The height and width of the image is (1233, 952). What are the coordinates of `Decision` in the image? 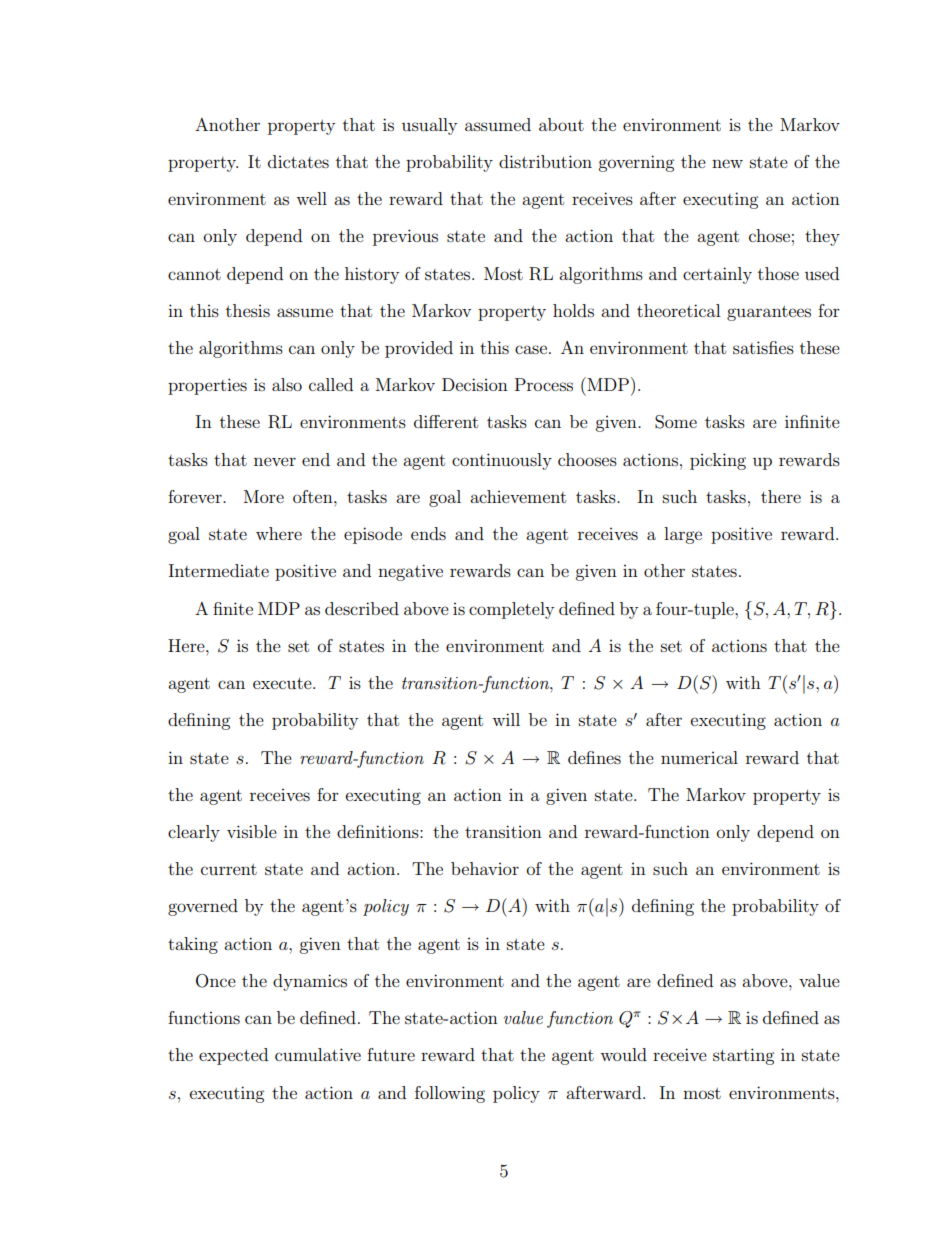 It's located at (475, 384).
